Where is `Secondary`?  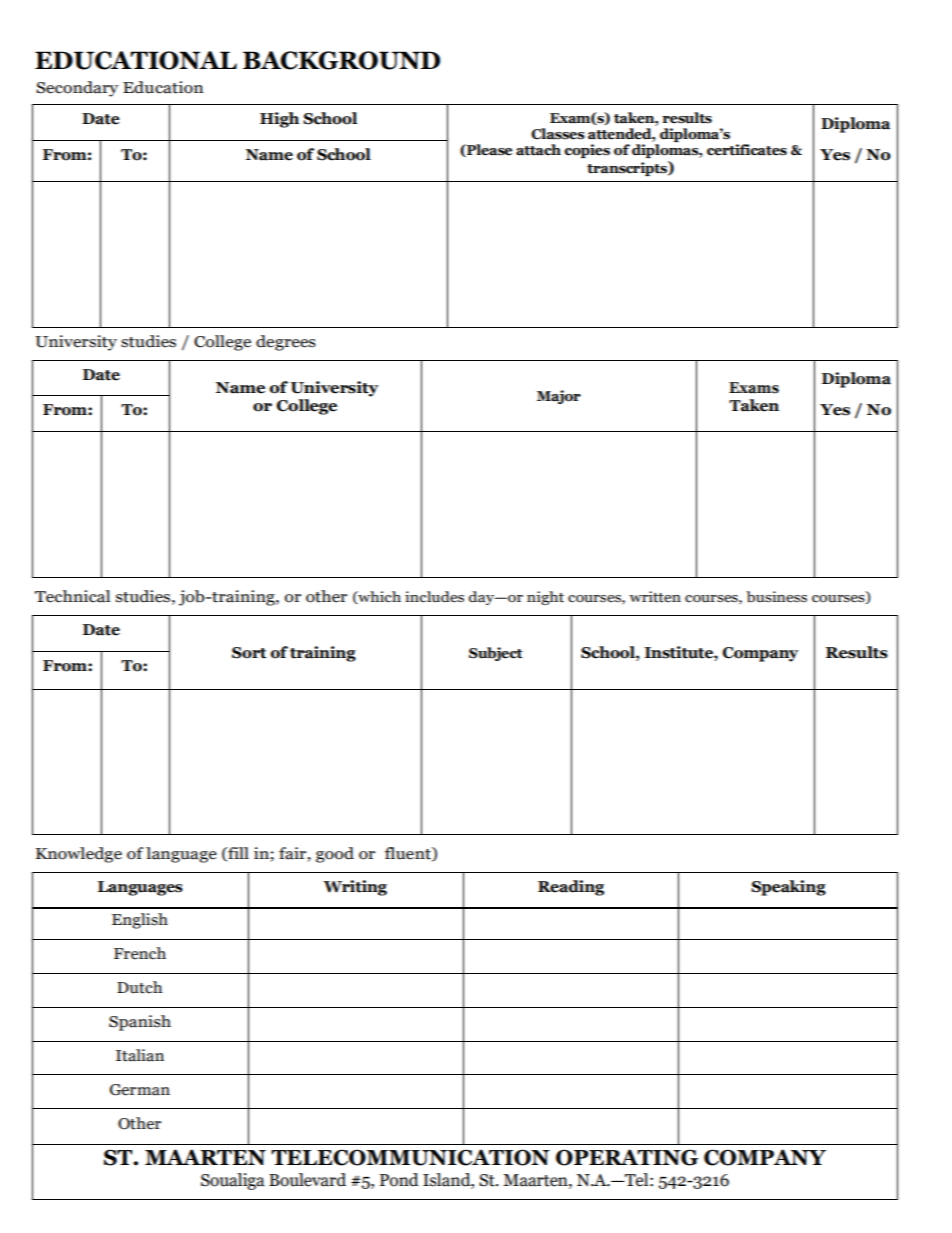
Secondary is located at coordinates (77, 89).
